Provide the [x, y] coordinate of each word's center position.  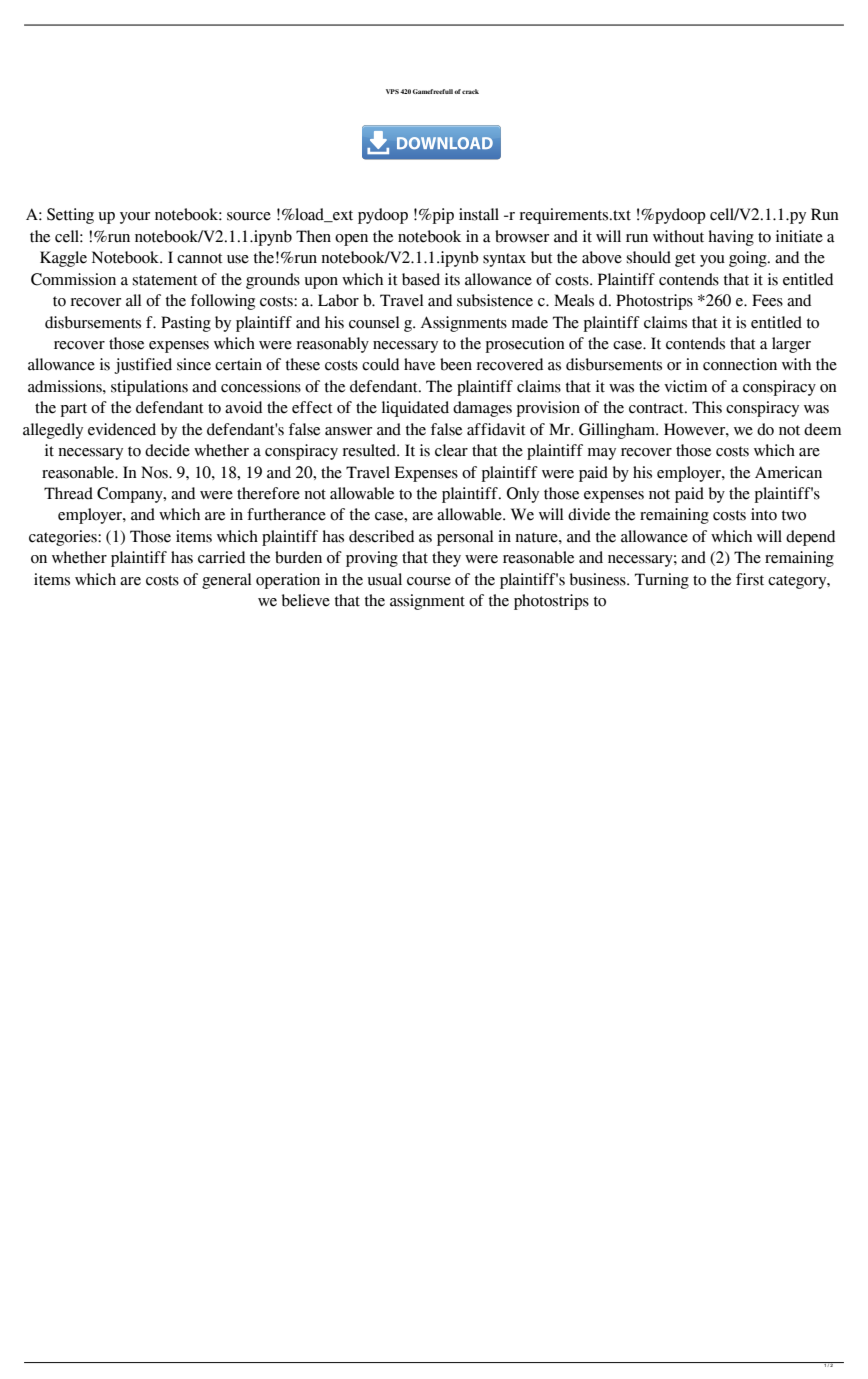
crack [470, 91]
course [429, 581]
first [750, 579]
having [731, 238]
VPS [392, 91]
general [227, 581]
